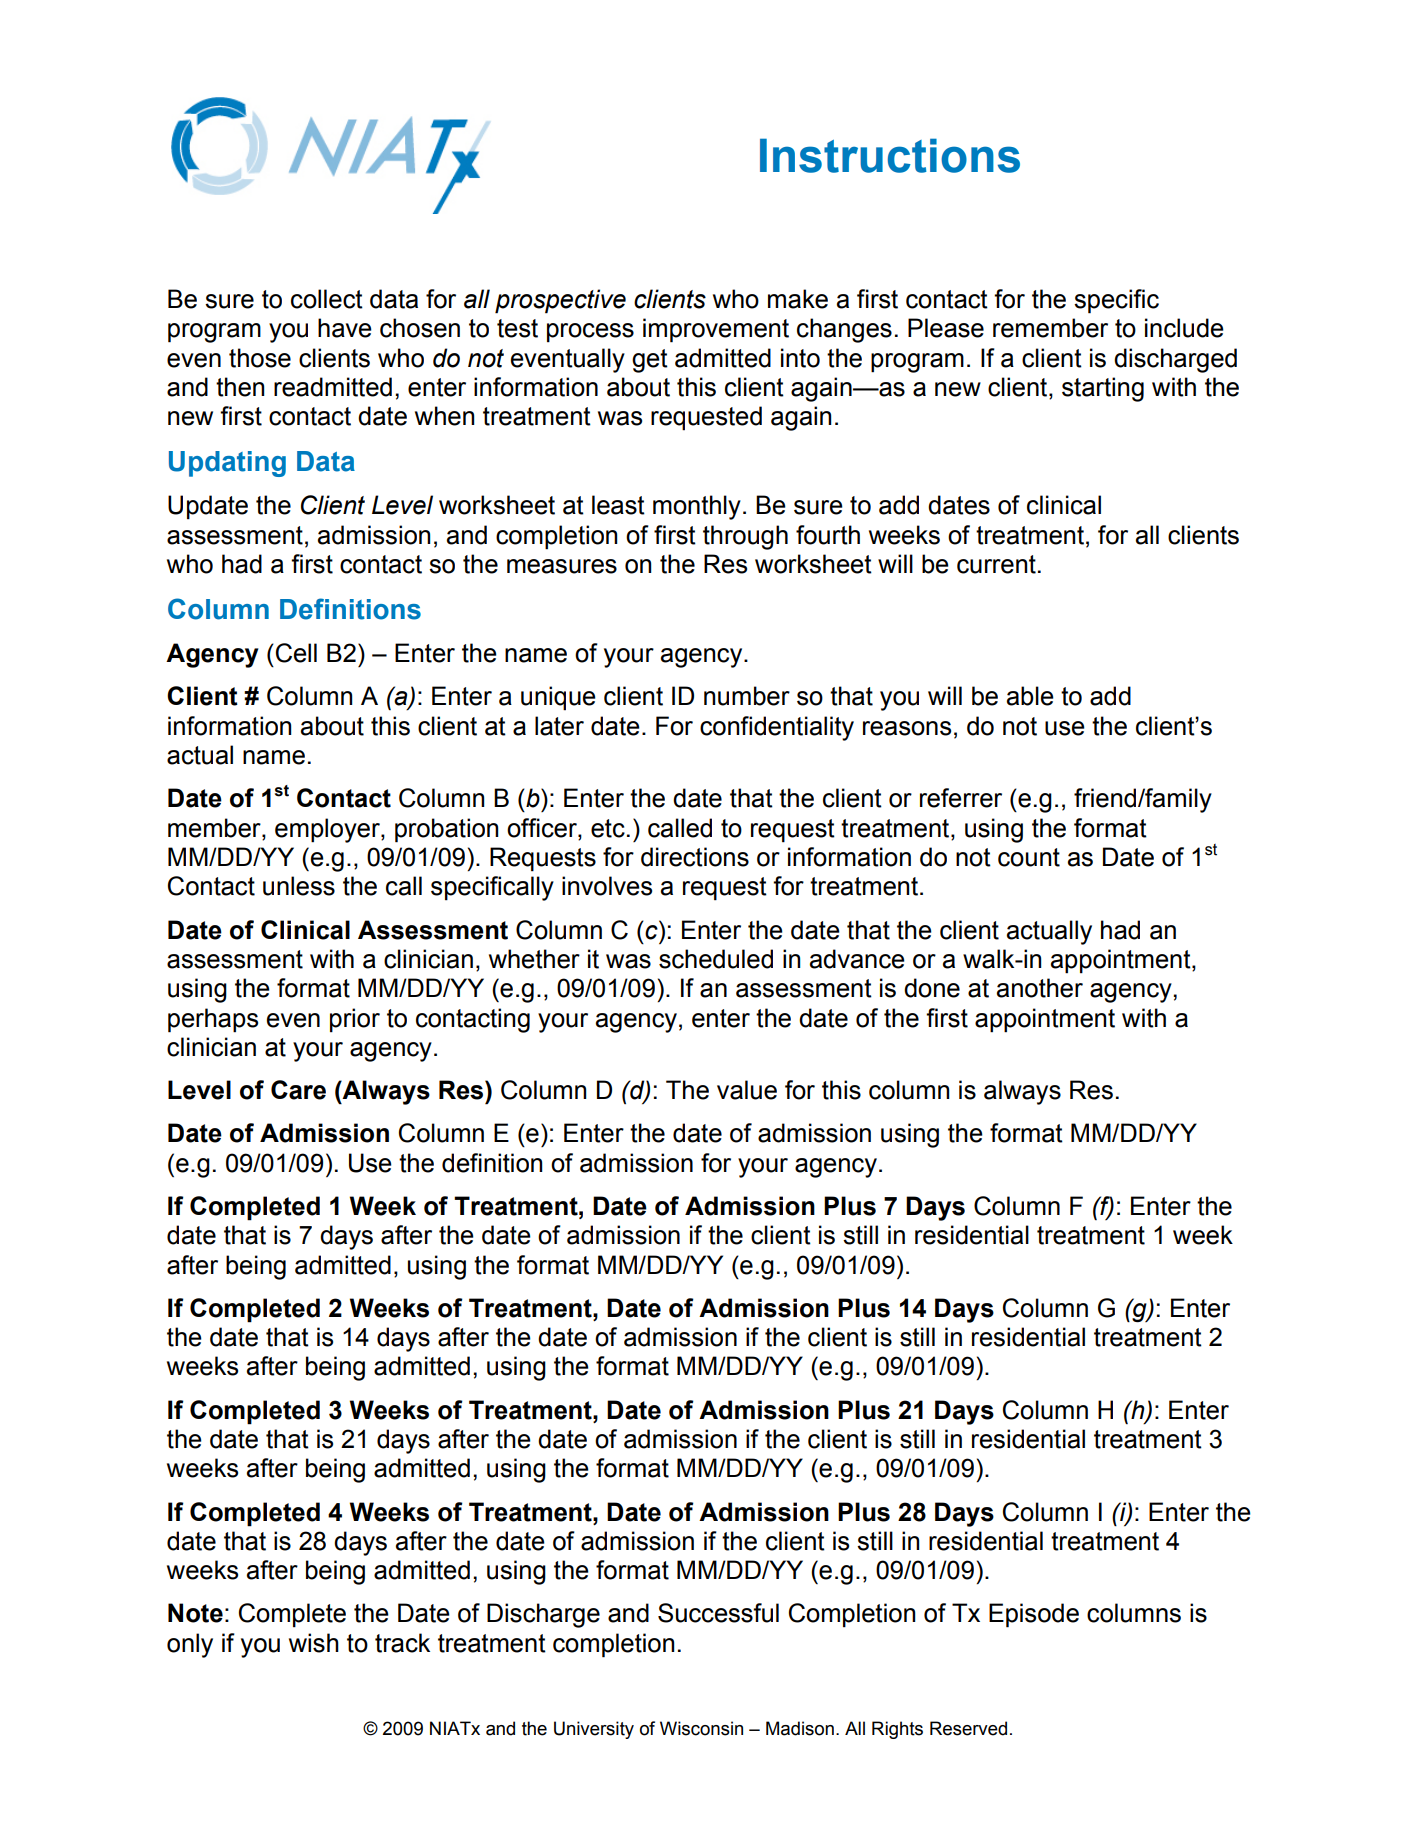 The width and height of the image is (1419, 1836). What do you see at coordinates (716, 959) in the image?
I see `scheduled` at bounding box center [716, 959].
